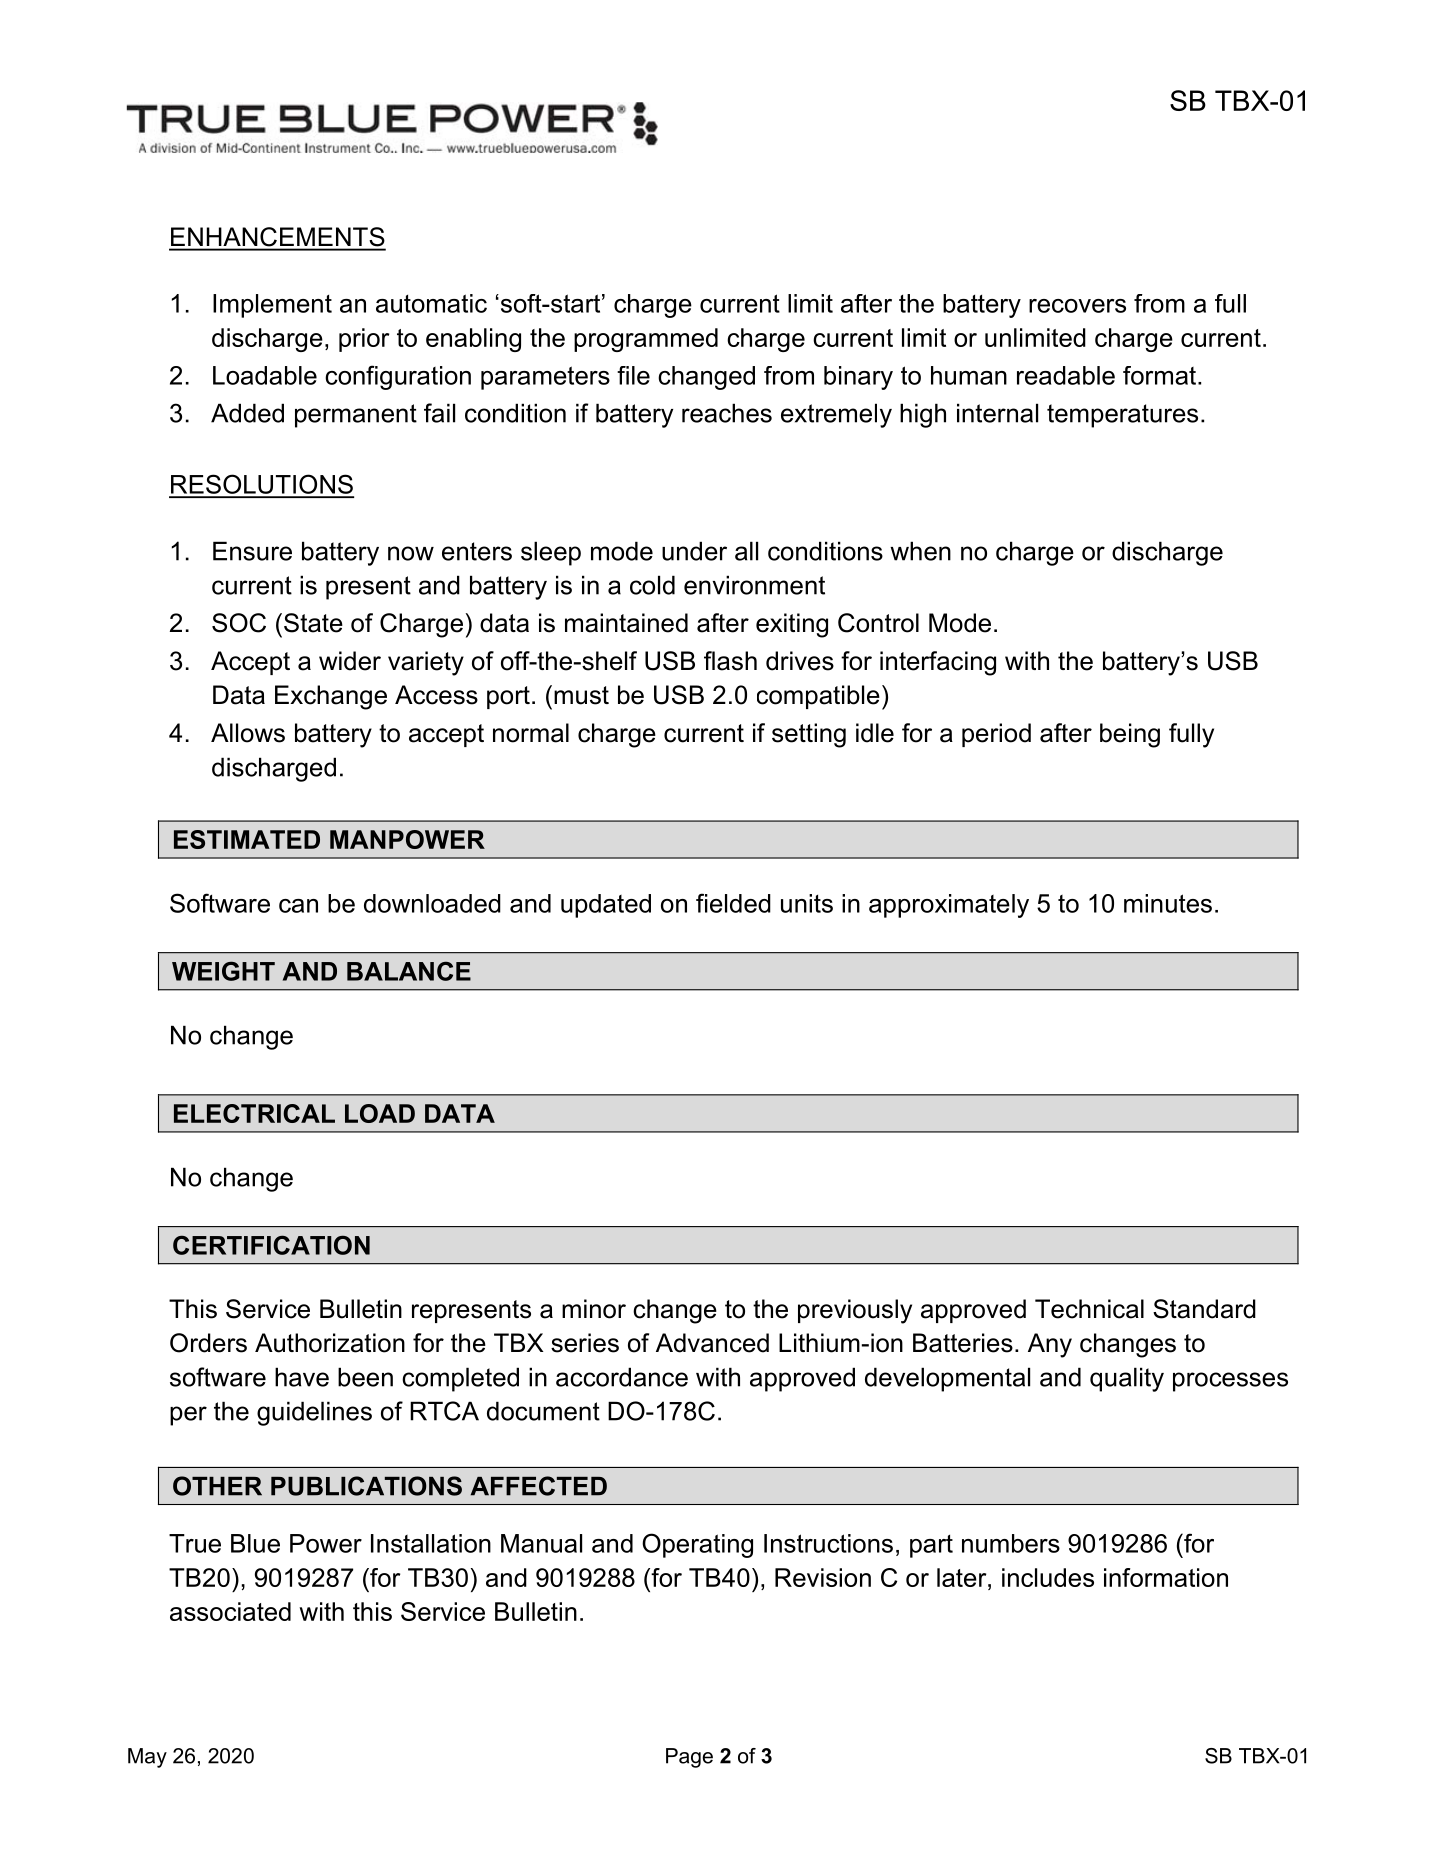 This image has width=1437, height=1860. What do you see at coordinates (1066, 375) in the image?
I see `readable` at bounding box center [1066, 375].
